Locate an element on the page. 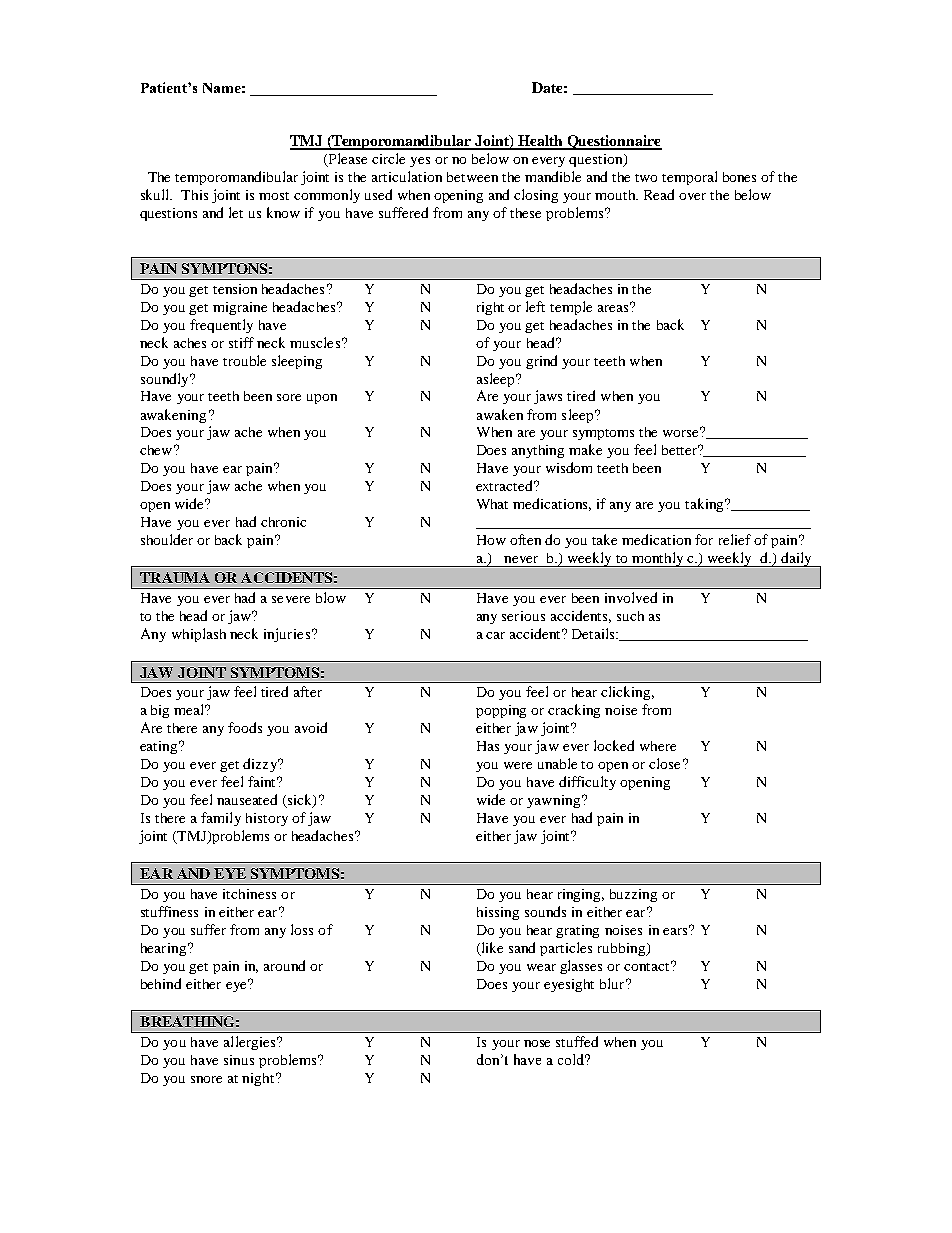 The width and height of the document is (952, 1233). between is located at coordinates (472, 177).
